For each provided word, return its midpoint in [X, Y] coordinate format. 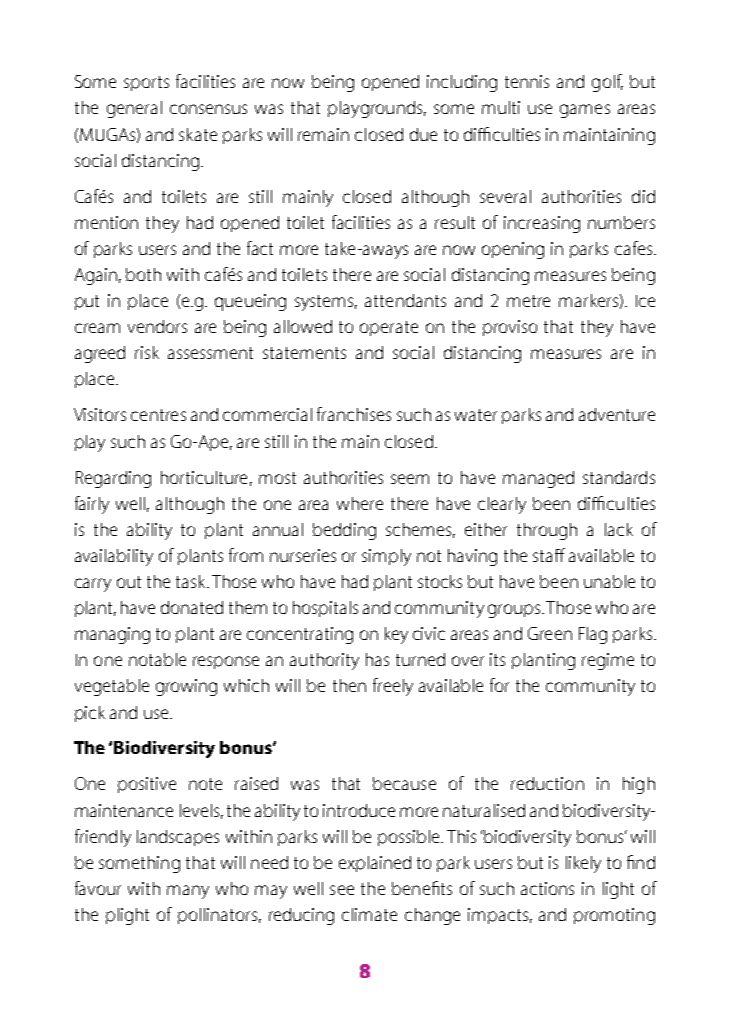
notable [157, 659]
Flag [593, 635]
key [396, 635]
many [188, 892]
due [423, 134]
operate [389, 328]
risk [147, 352]
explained [375, 864]
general [134, 109]
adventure [617, 414]
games [585, 111]
